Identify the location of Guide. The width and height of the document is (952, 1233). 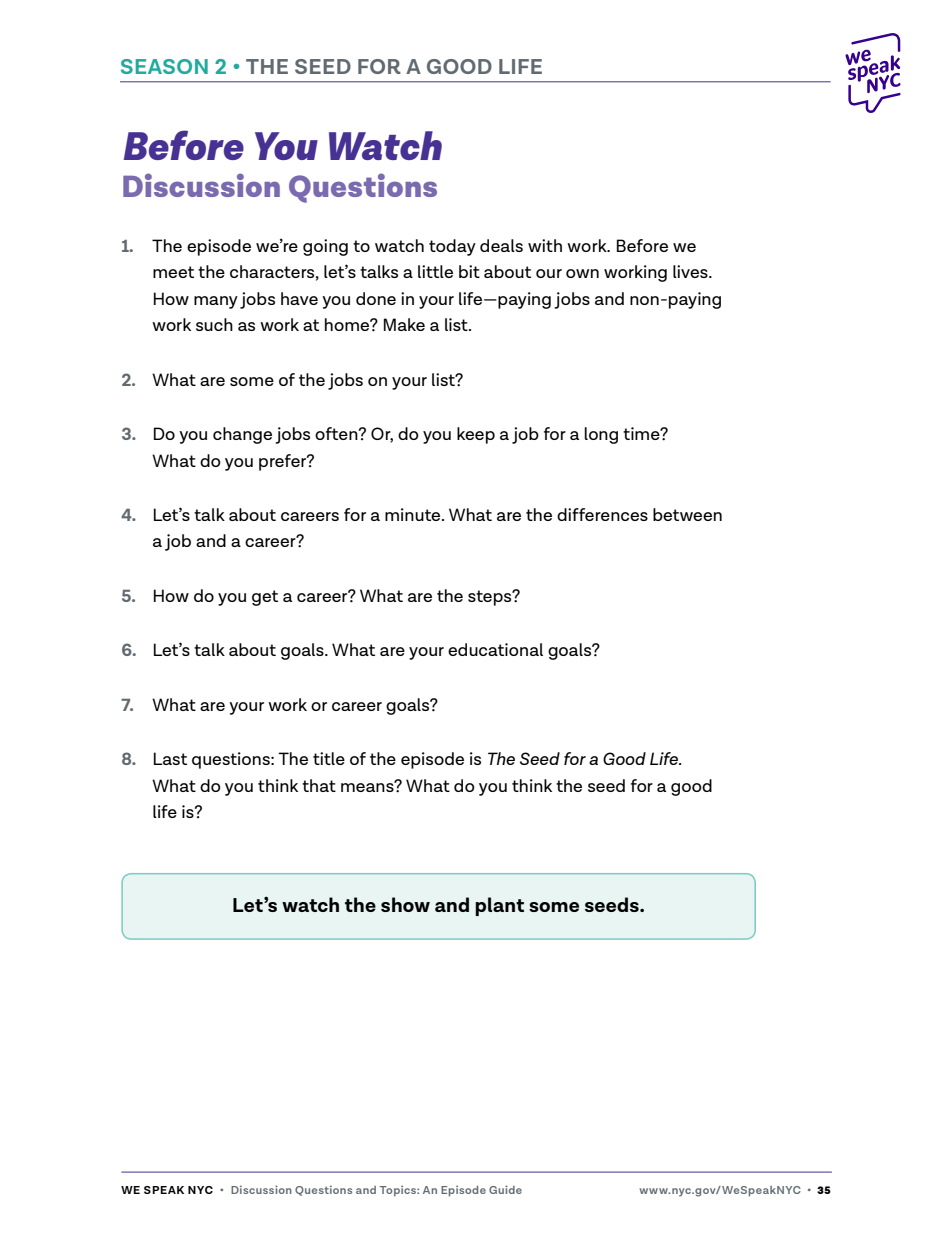
(505, 1189).
